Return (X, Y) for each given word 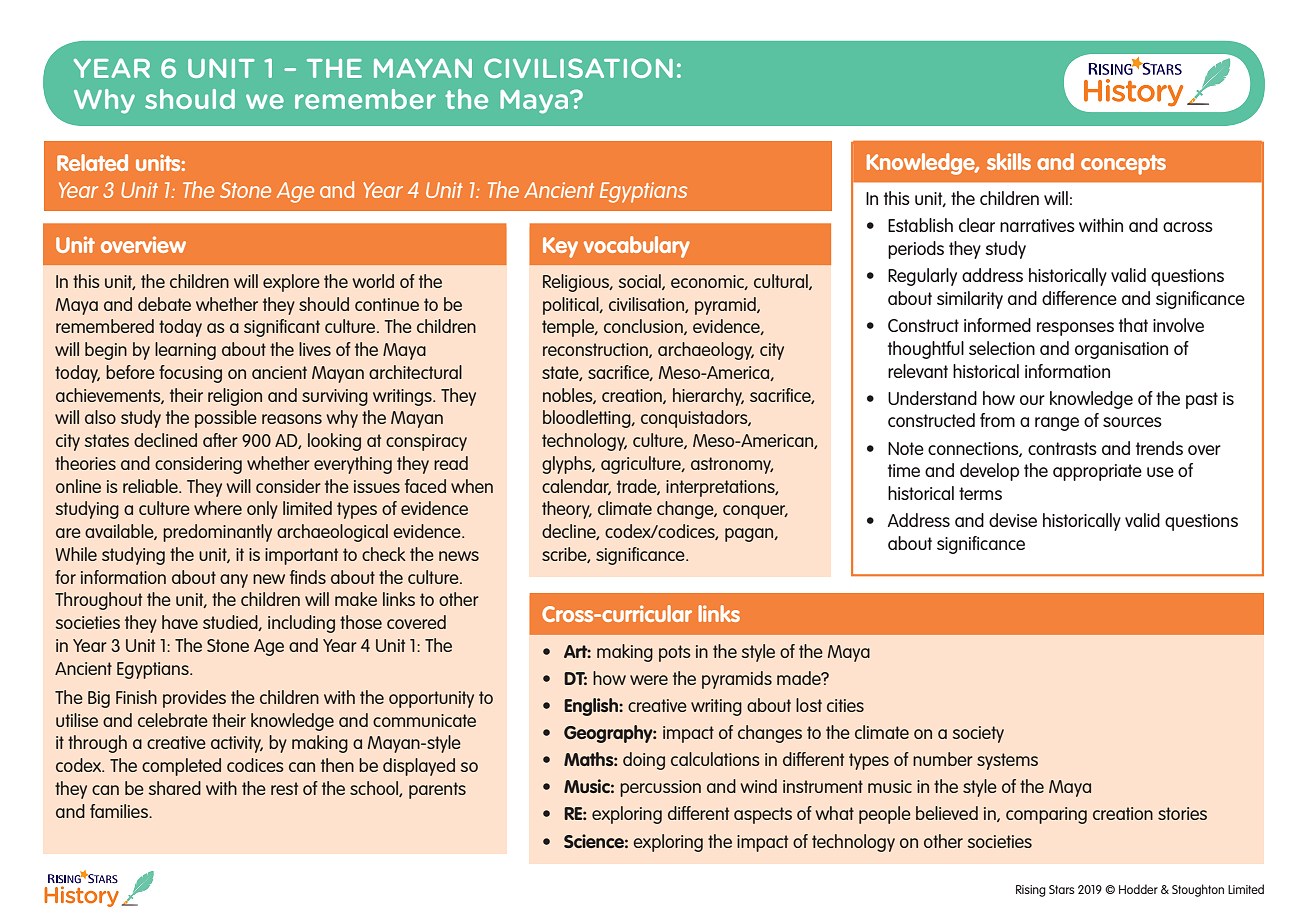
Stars (1062, 889)
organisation (1121, 350)
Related (92, 162)
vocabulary (637, 247)
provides (194, 699)
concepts (1123, 165)
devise (1013, 520)
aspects (763, 815)
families (120, 811)
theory (567, 510)
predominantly (217, 533)
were (649, 680)
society (978, 734)
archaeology (706, 351)
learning (185, 351)
